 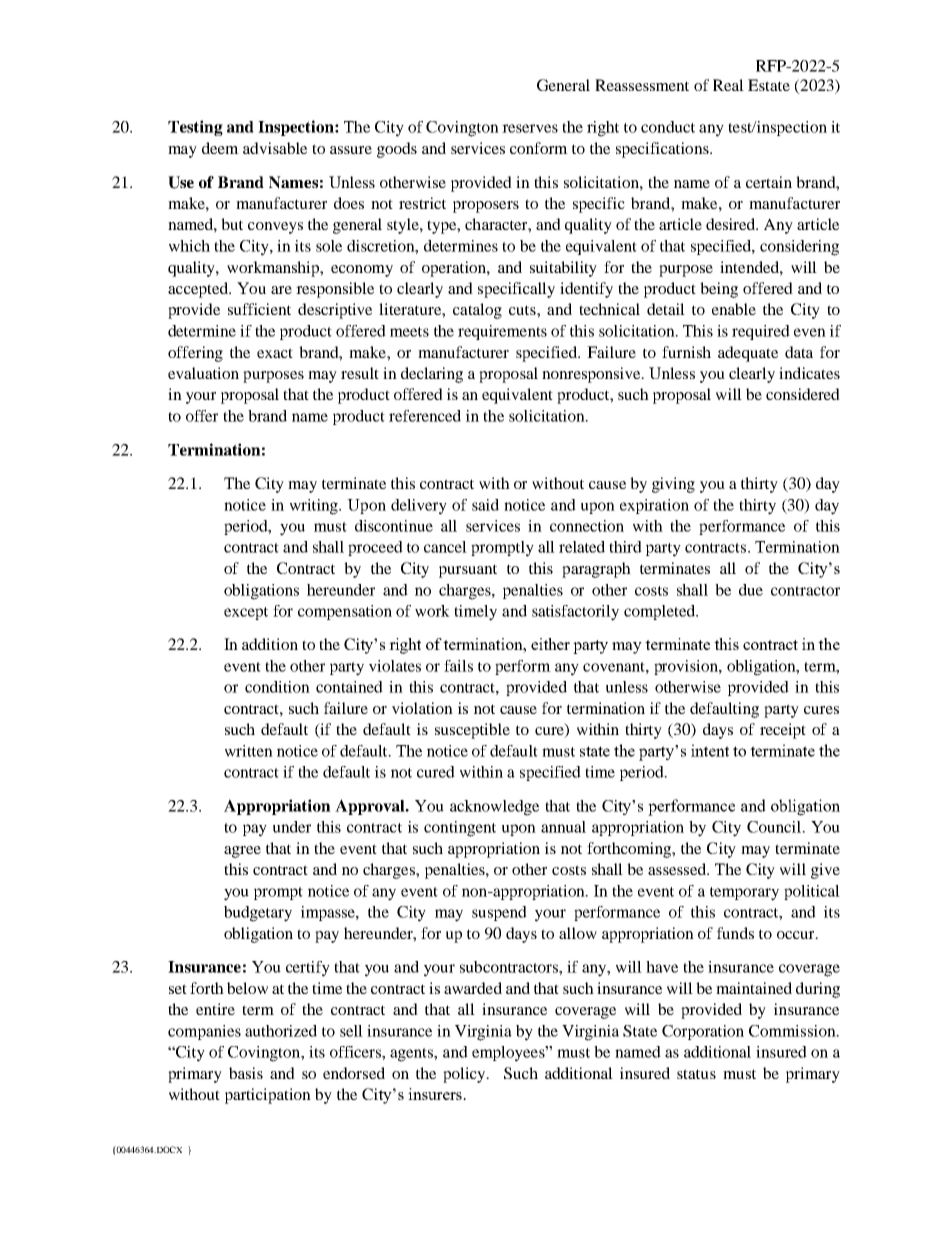 I want to click on policy, so click(x=465, y=1075).
